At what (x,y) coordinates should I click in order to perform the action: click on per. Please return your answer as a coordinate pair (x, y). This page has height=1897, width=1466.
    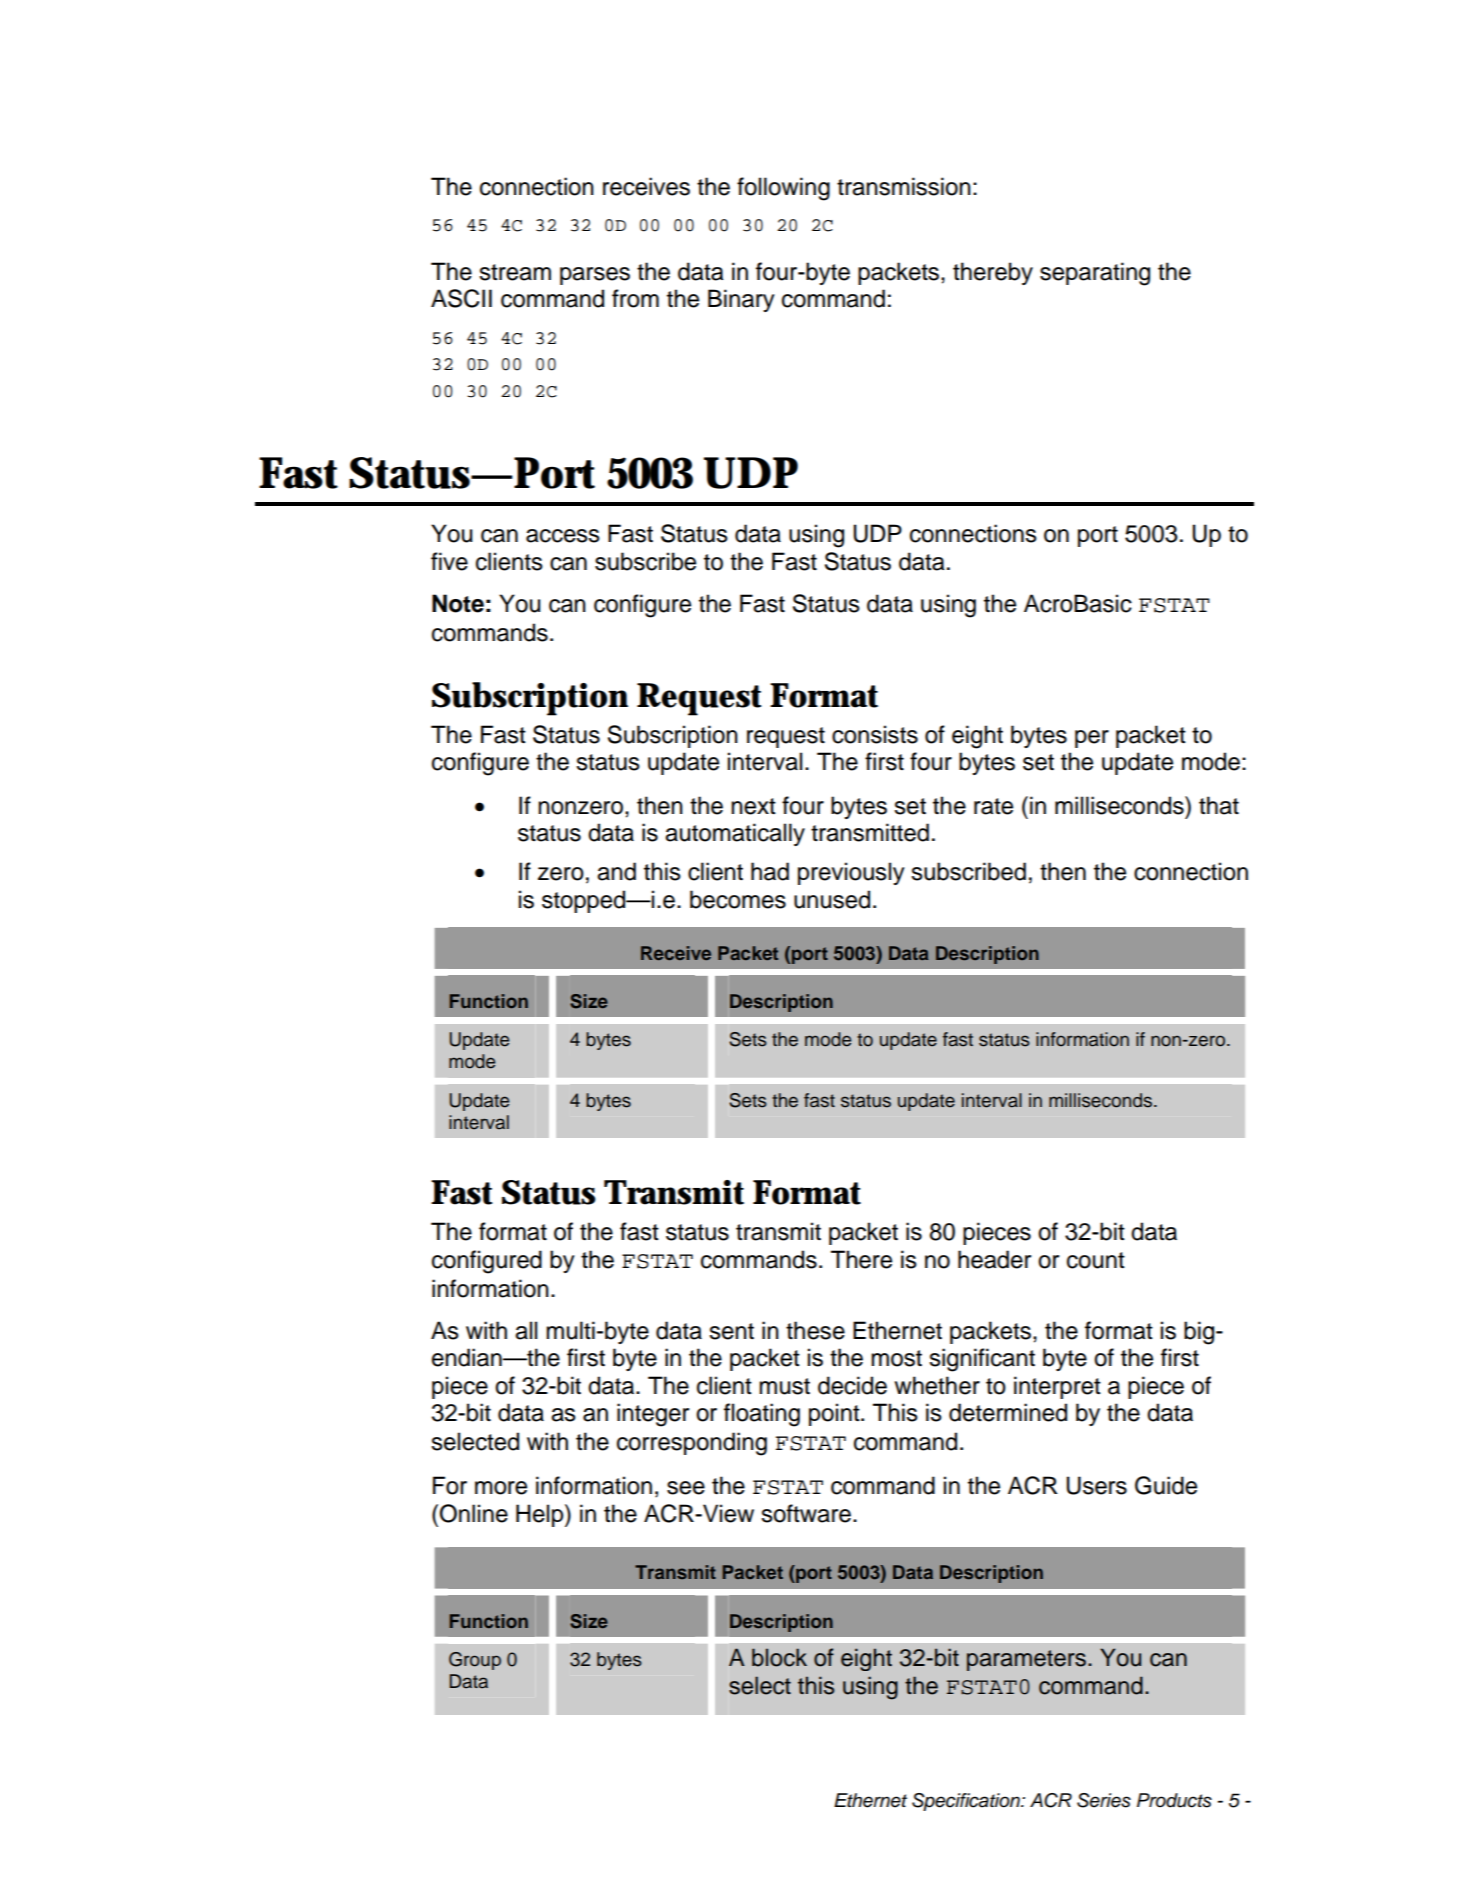
    Looking at the image, I should click on (1092, 739).
